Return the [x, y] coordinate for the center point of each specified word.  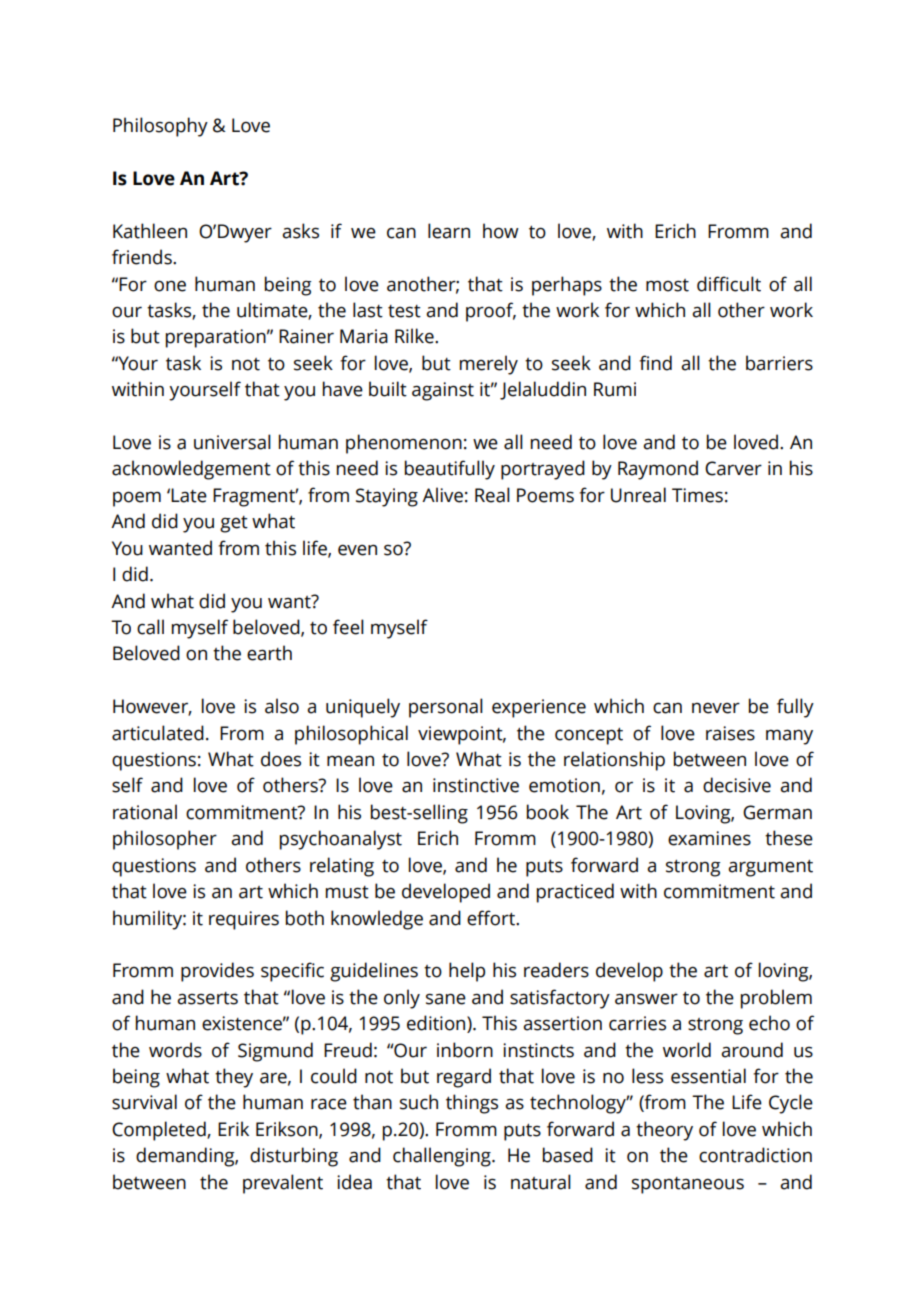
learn [449, 231]
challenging [443, 1157]
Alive [442, 495]
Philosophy [160, 127]
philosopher [165, 840]
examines [709, 838]
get [234, 524]
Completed [160, 1131]
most [667, 285]
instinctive [476, 785]
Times [697, 495]
